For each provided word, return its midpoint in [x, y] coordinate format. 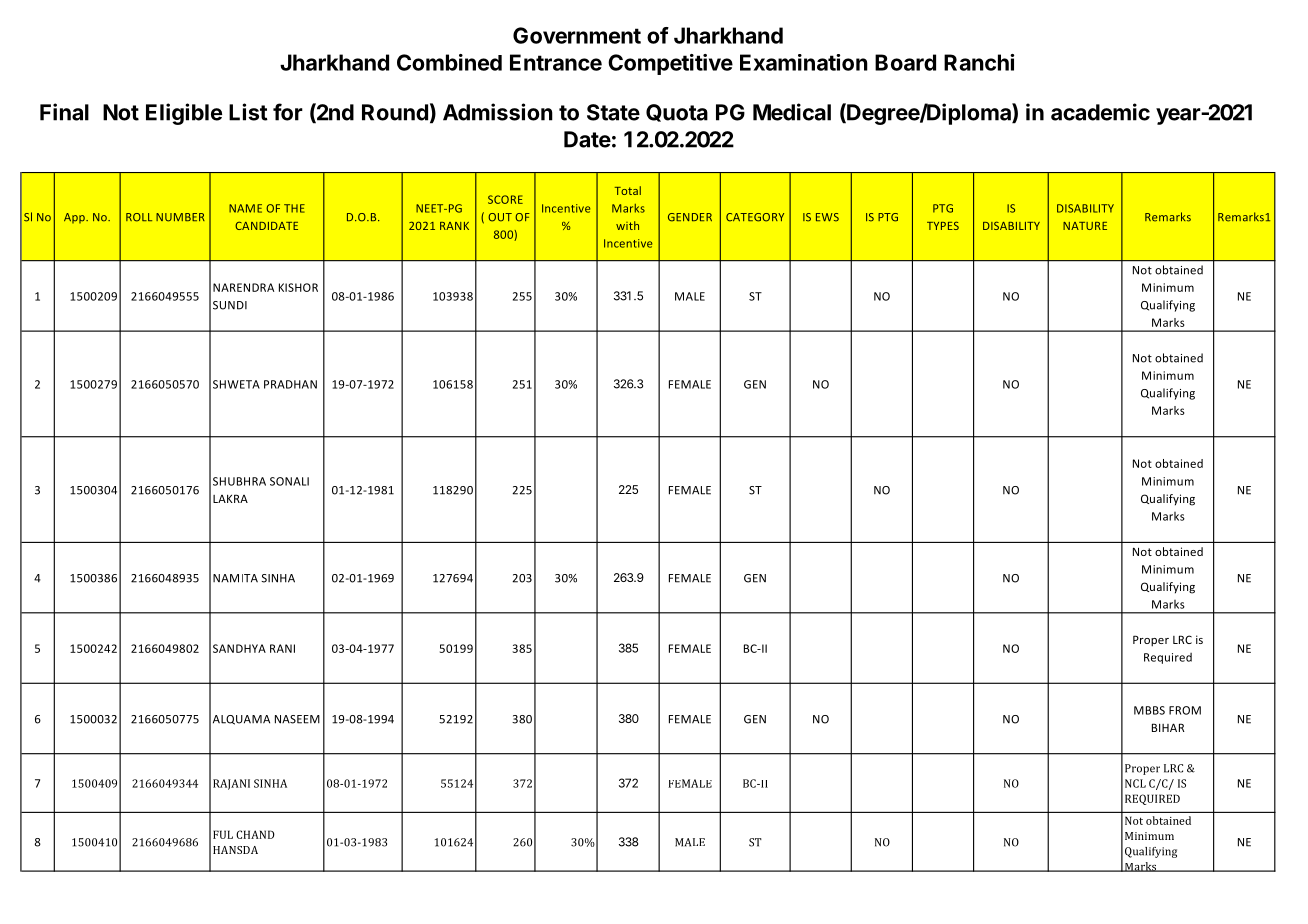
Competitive [670, 64]
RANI [282, 648]
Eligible [184, 114]
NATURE [1085, 226]
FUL [223, 834]
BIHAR [1168, 727]
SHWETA [236, 384]
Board [905, 62]
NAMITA [235, 578]
